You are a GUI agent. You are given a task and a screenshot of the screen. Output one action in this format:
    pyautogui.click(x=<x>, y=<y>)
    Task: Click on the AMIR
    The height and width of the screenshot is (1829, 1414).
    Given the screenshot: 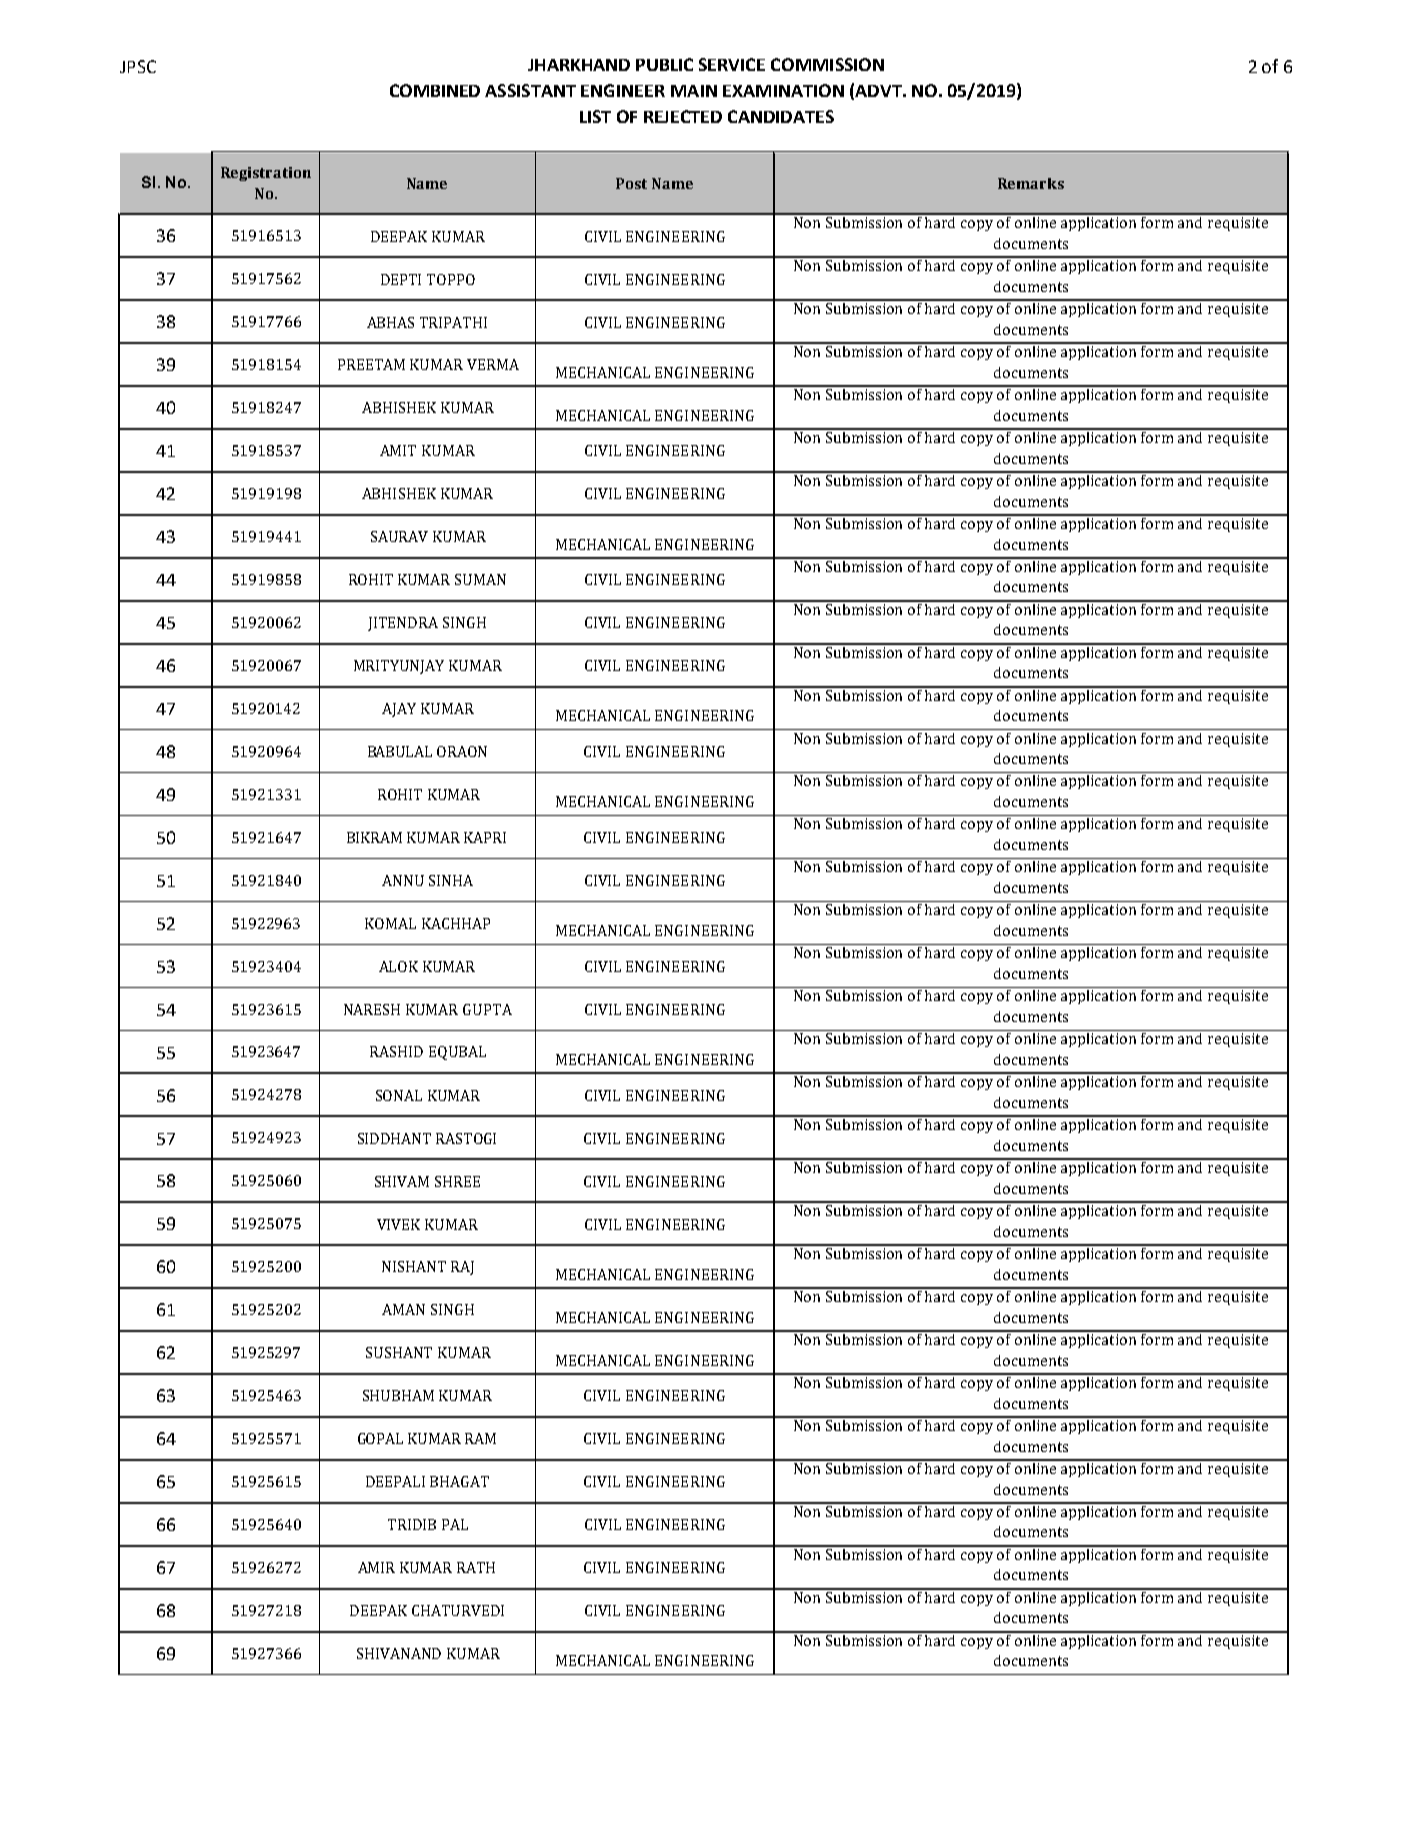 What is the action you would take?
    pyautogui.click(x=376, y=1567)
